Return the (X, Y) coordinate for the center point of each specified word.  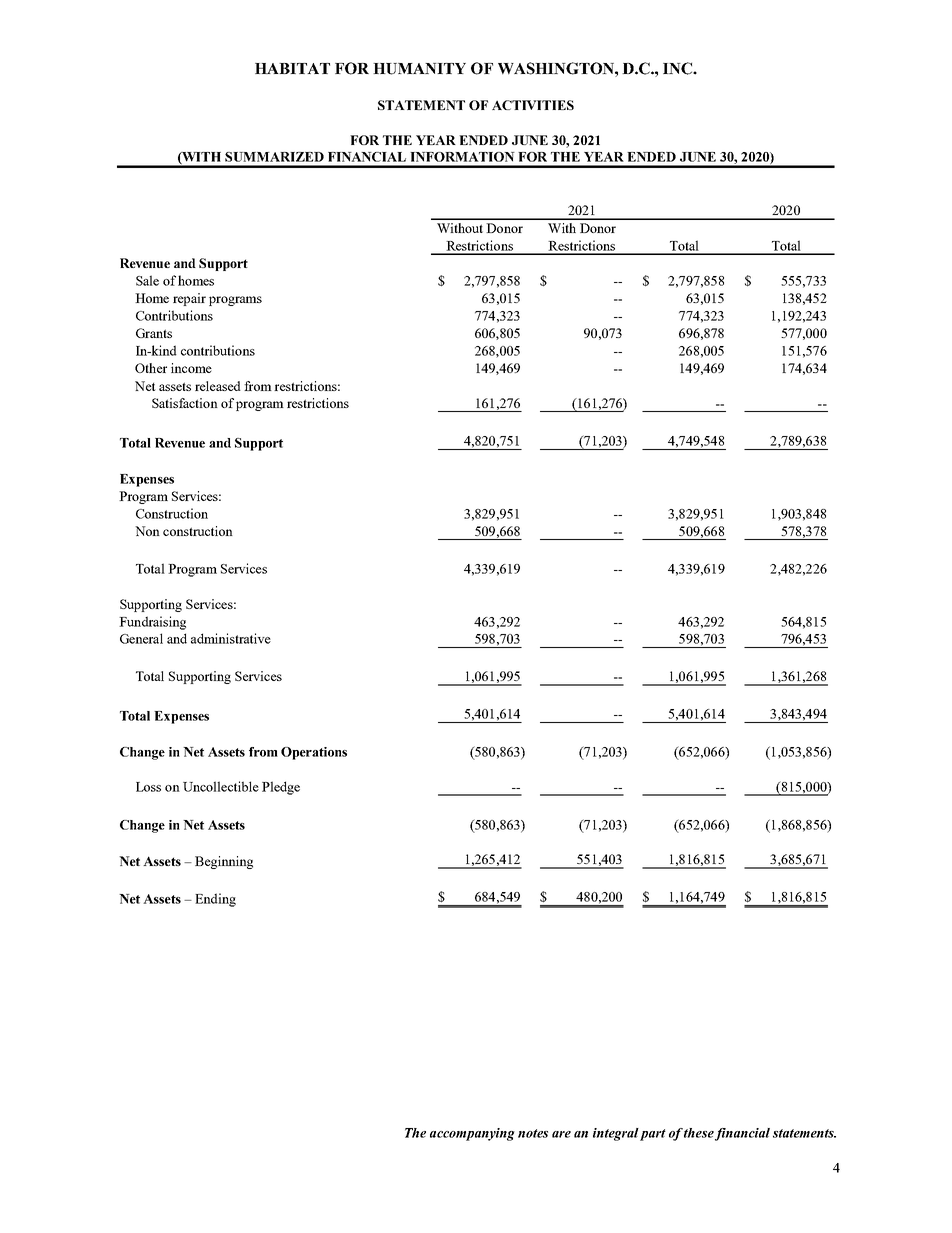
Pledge (281, 788)
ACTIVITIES (533, 105)
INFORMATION (462, 157)
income (191, 368)
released (218, 386)
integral (616, 1134)
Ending (215, 900)
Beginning (224, 862)
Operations (314, 753)
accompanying (472, 1134)
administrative (231, 638)
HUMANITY (419, 69)
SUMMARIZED (274, 157)
